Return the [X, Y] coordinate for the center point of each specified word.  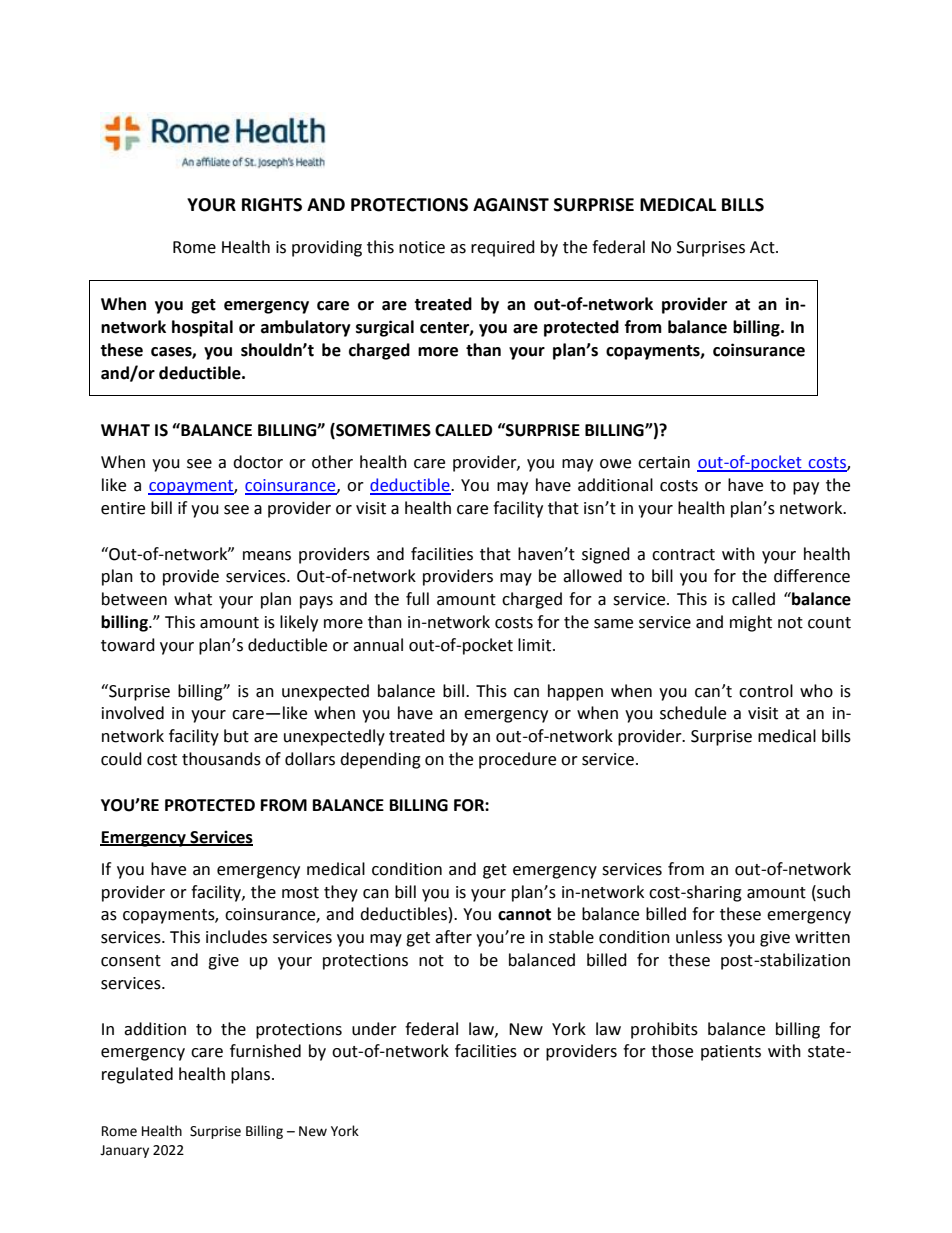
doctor [258, 462]
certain [664, 462]
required [503, 248]
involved [133, 713]
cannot [524, 915]
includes [236, 937]
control [766, 691]
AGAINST [511, 205]
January [124, 1151]
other [332, 462]
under [374, 1029]
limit [536, 645]
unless [699, 937]
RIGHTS [272, 205]
